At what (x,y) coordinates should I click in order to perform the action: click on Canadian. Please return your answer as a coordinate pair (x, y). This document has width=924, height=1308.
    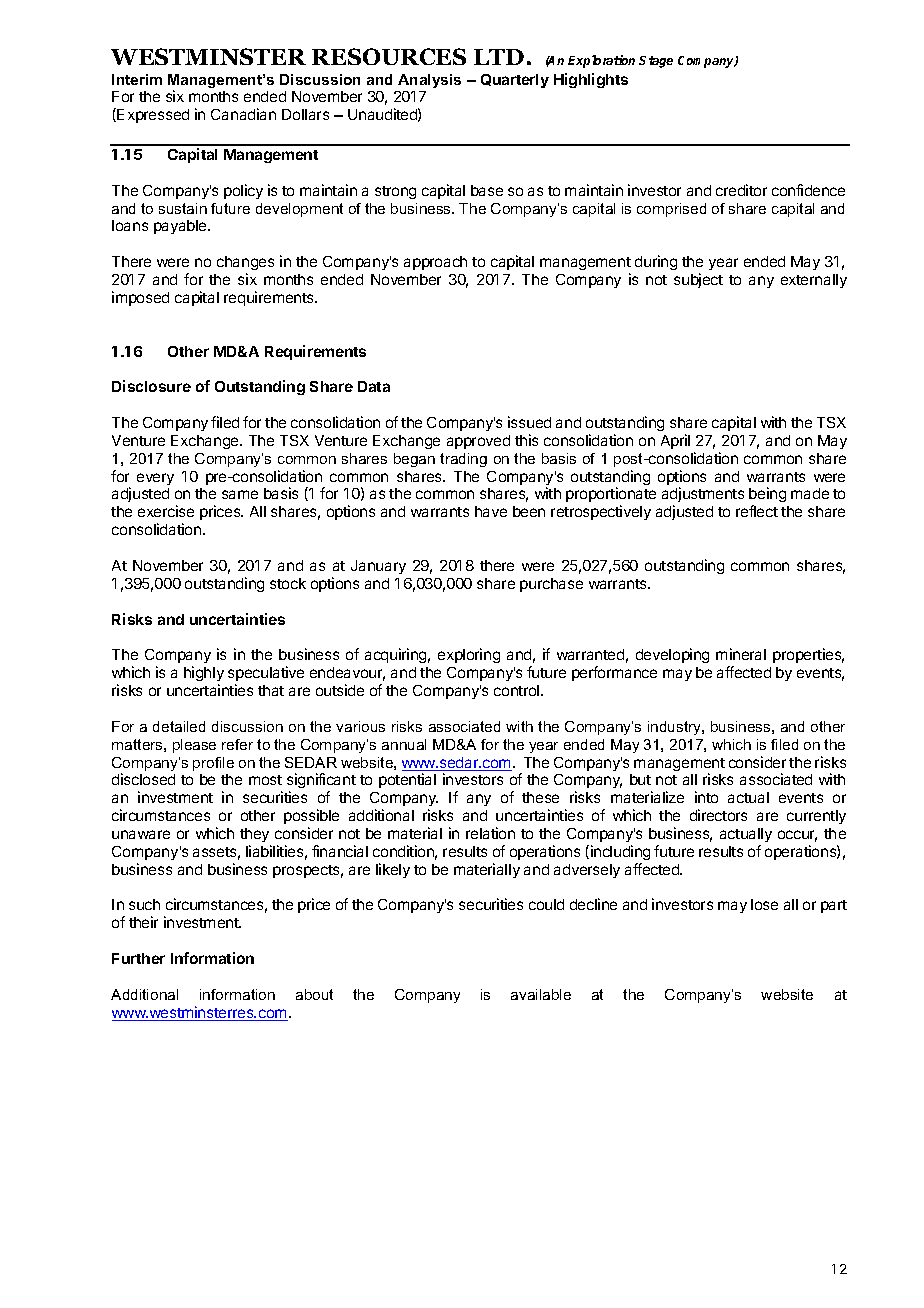
    Looking at the image, I should click on (243, 114).
